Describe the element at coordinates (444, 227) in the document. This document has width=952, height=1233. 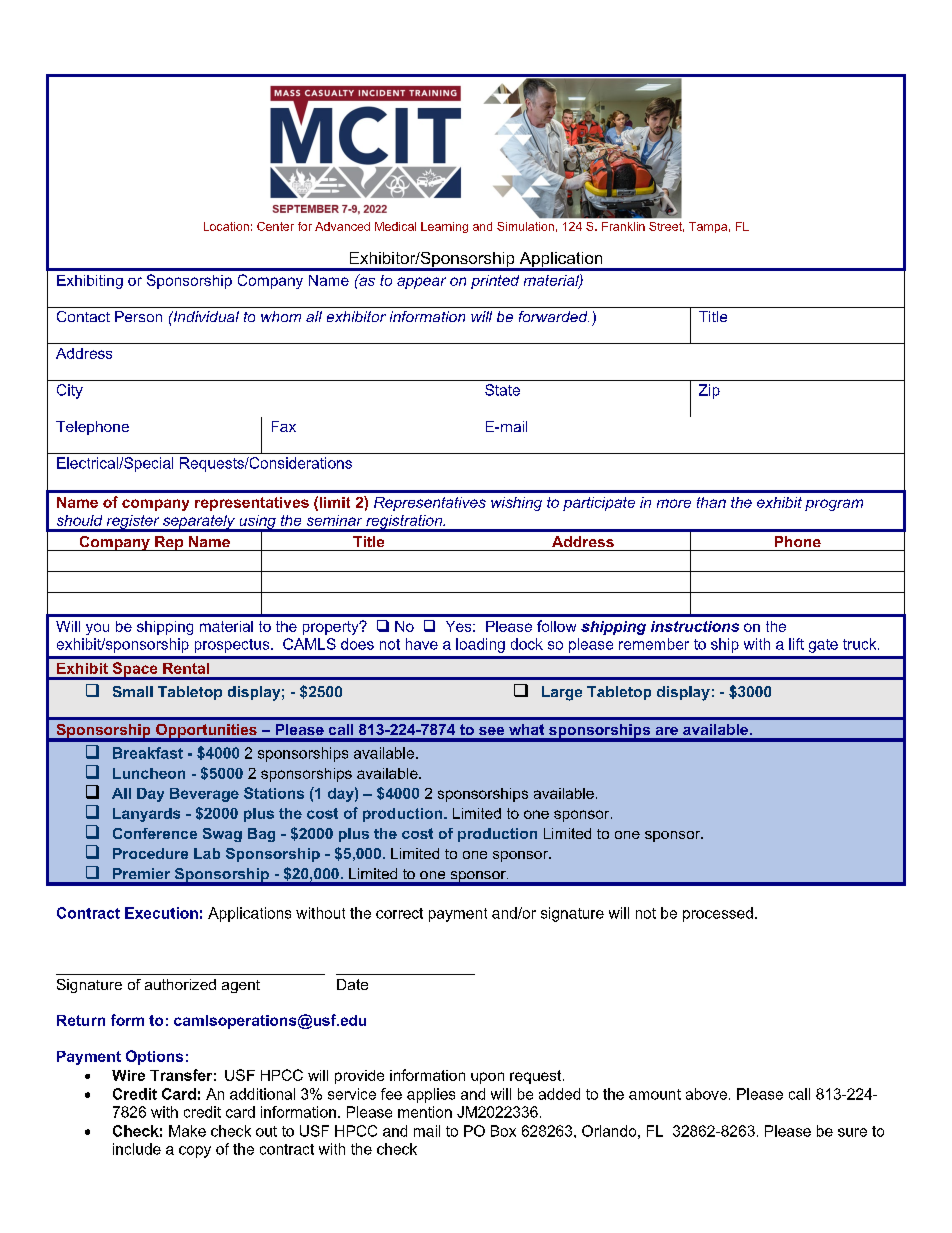
I see `Learning` at that location.
